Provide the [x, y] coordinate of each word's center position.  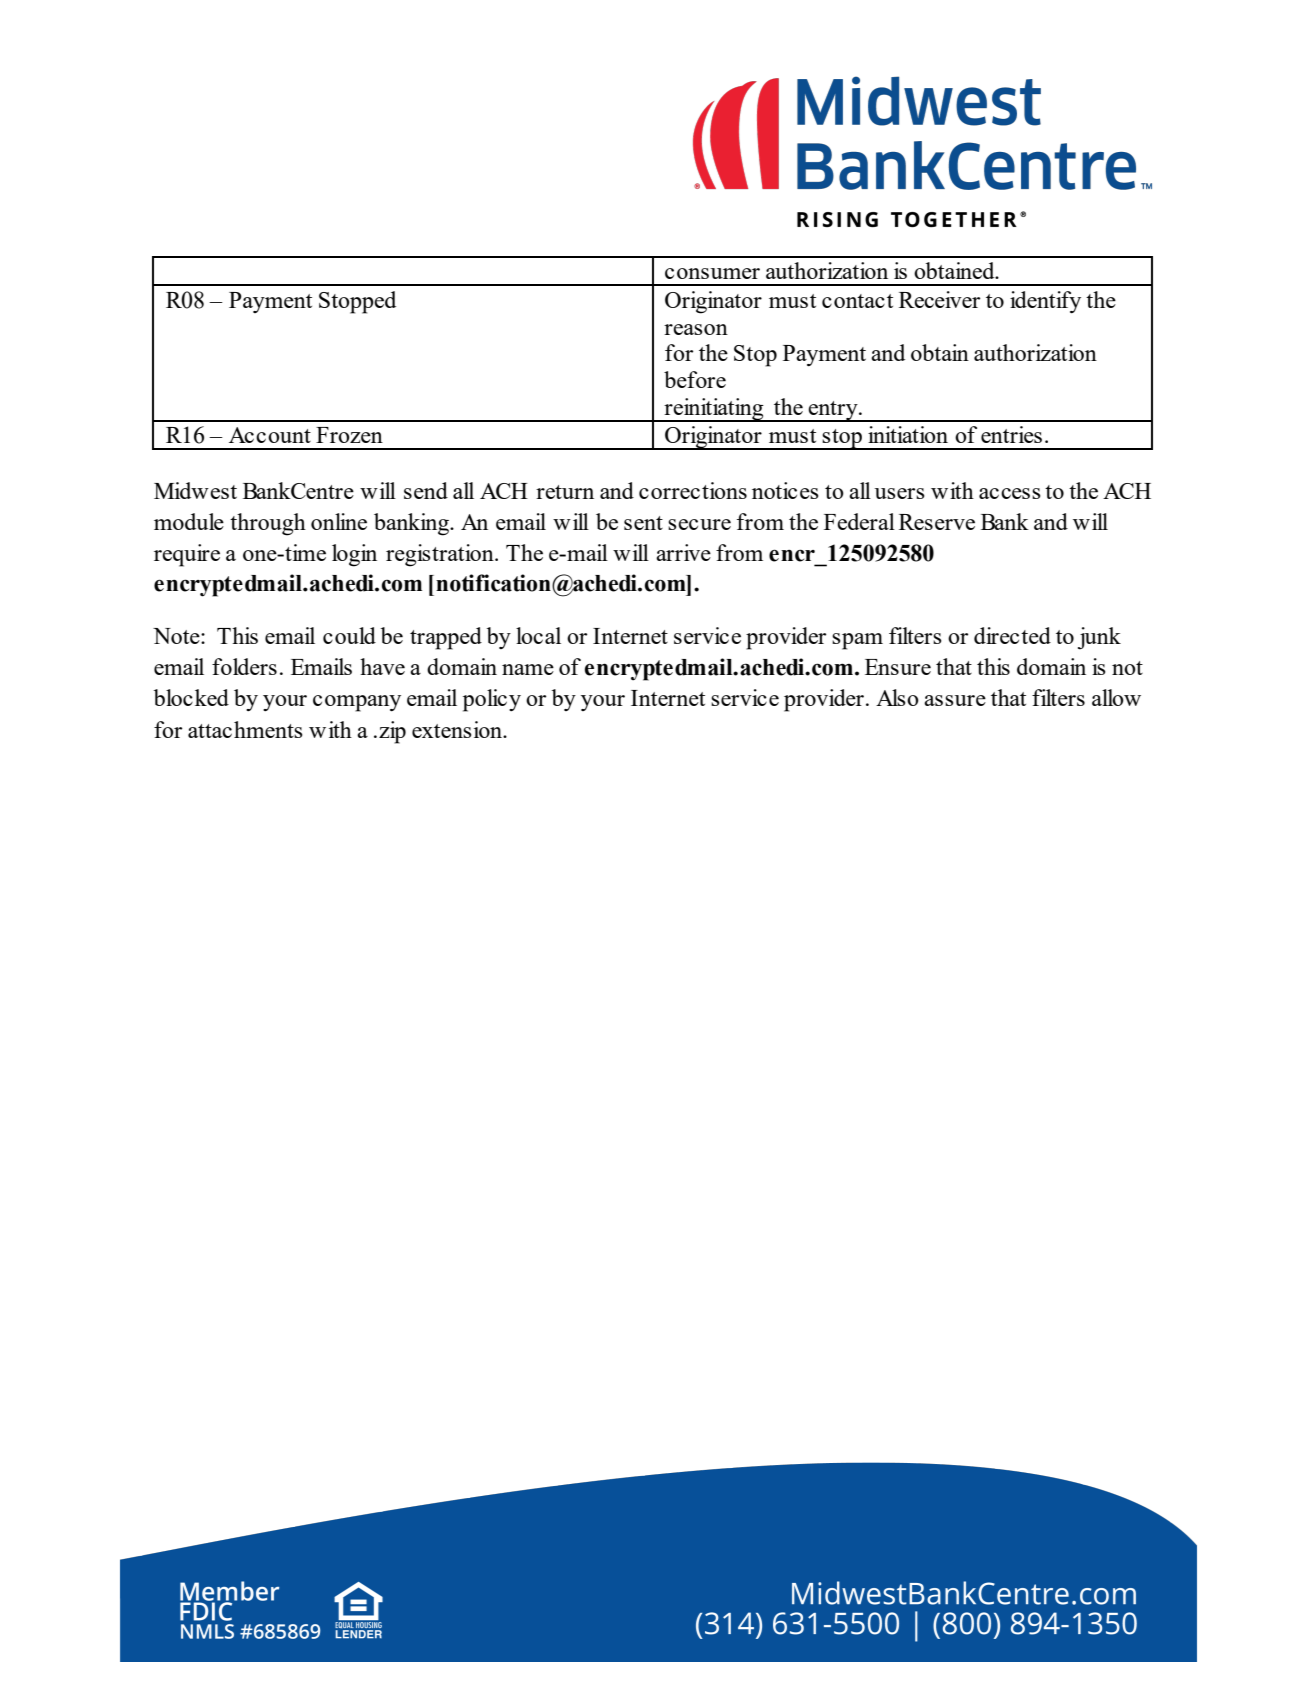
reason [696, 329]
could [349, 635]
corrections [693, 490]
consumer [712, 273]
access [1010, 493]
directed [1012, 635]
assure [955, 700]
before [695, 379]
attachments [245, 729]
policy [492, 700]
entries [1011, 434]
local [538, 635]
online [339, 521]
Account [270, 435]
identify [1045, 302]
